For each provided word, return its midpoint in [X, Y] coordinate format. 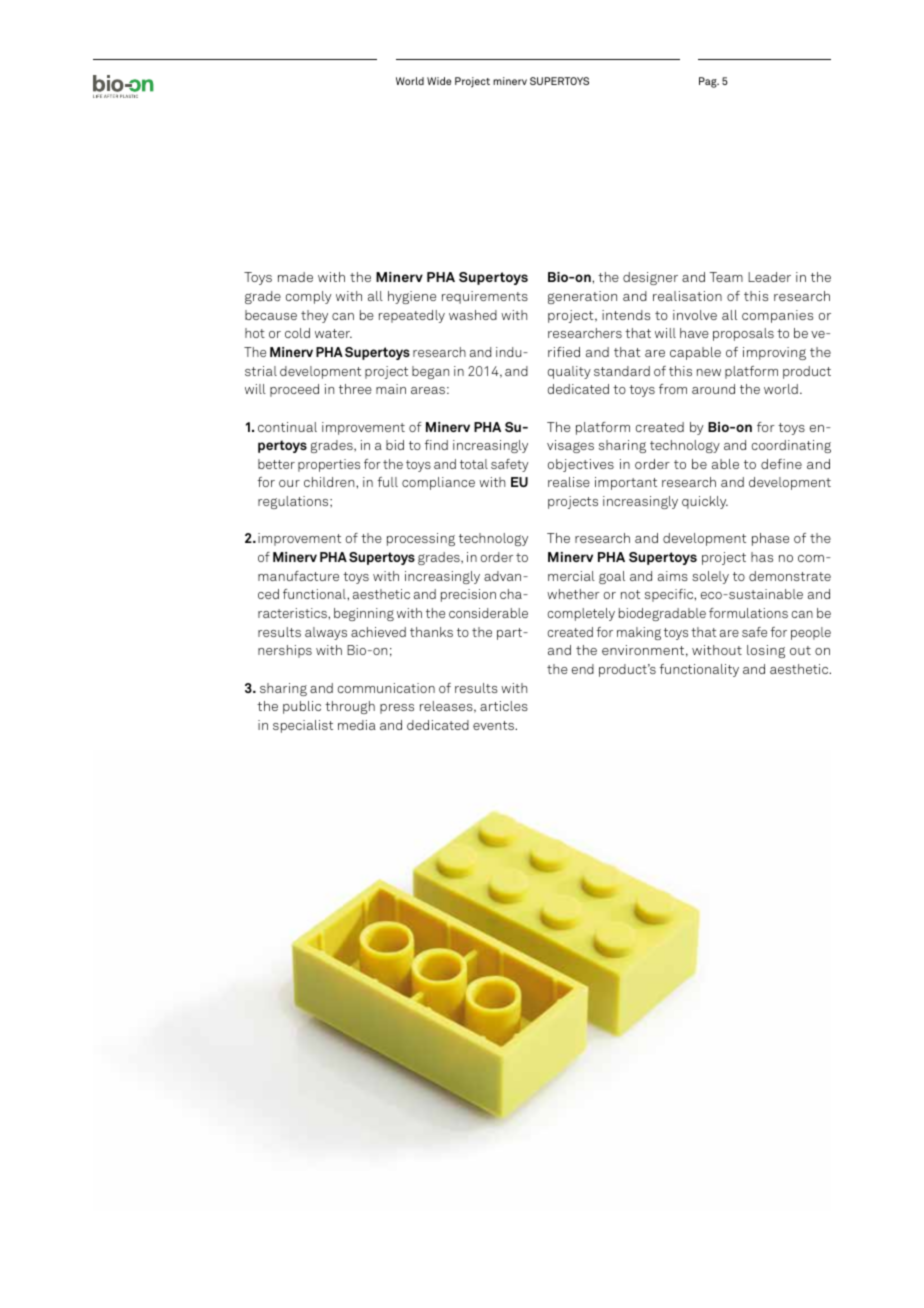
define [781, 464]
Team [726, 277]
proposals [743, 334]
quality [569, 372]
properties [329, 465]
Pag [709, 82]
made [295, 277]
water [333, 333]
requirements [485, 297]
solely [710, 577]
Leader [769, 277]
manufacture [298, 576]
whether [573, 594]
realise [569, 482]
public [302, 707]
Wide [439, 81]
